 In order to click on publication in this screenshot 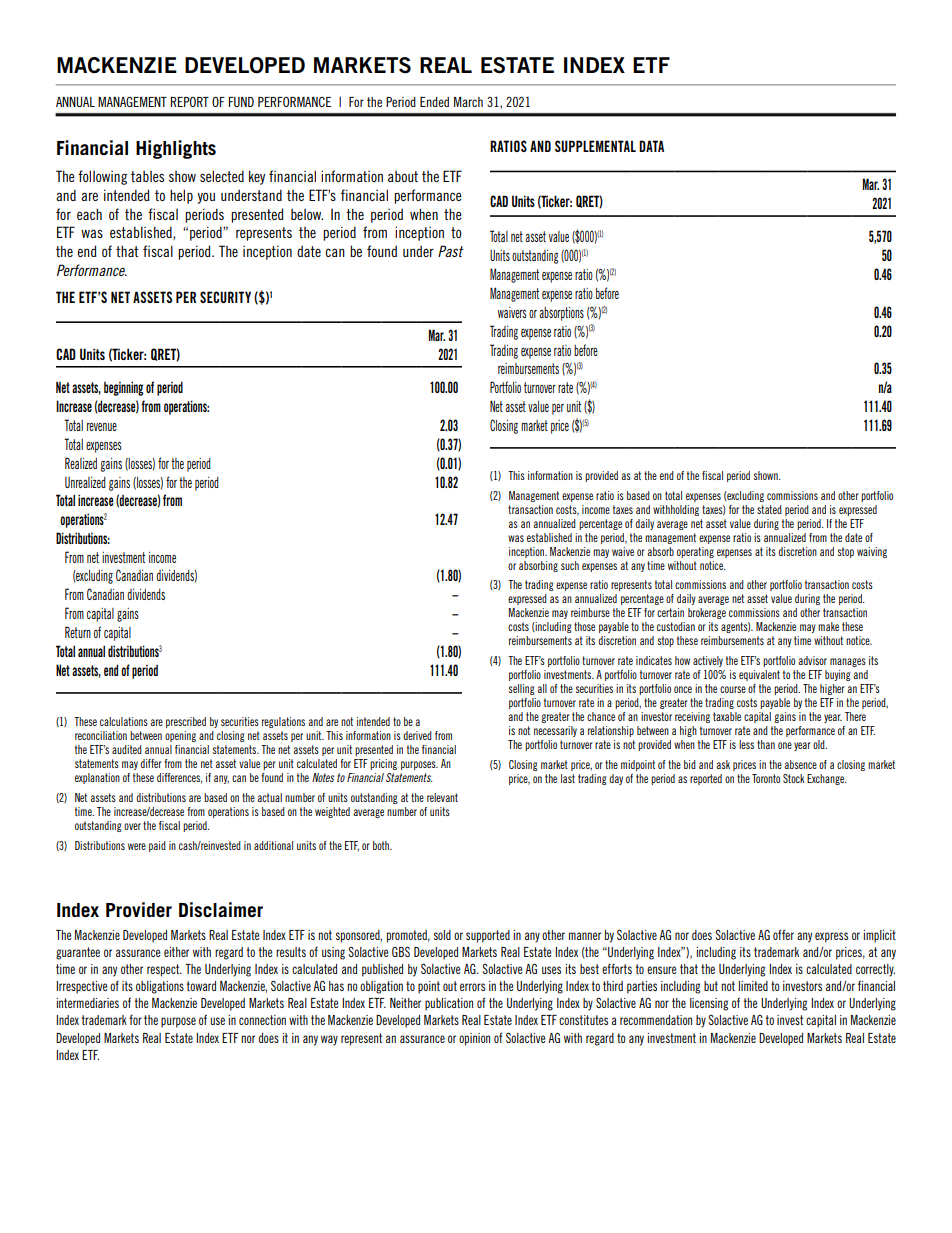, I will do `click(449, 1004)`.
